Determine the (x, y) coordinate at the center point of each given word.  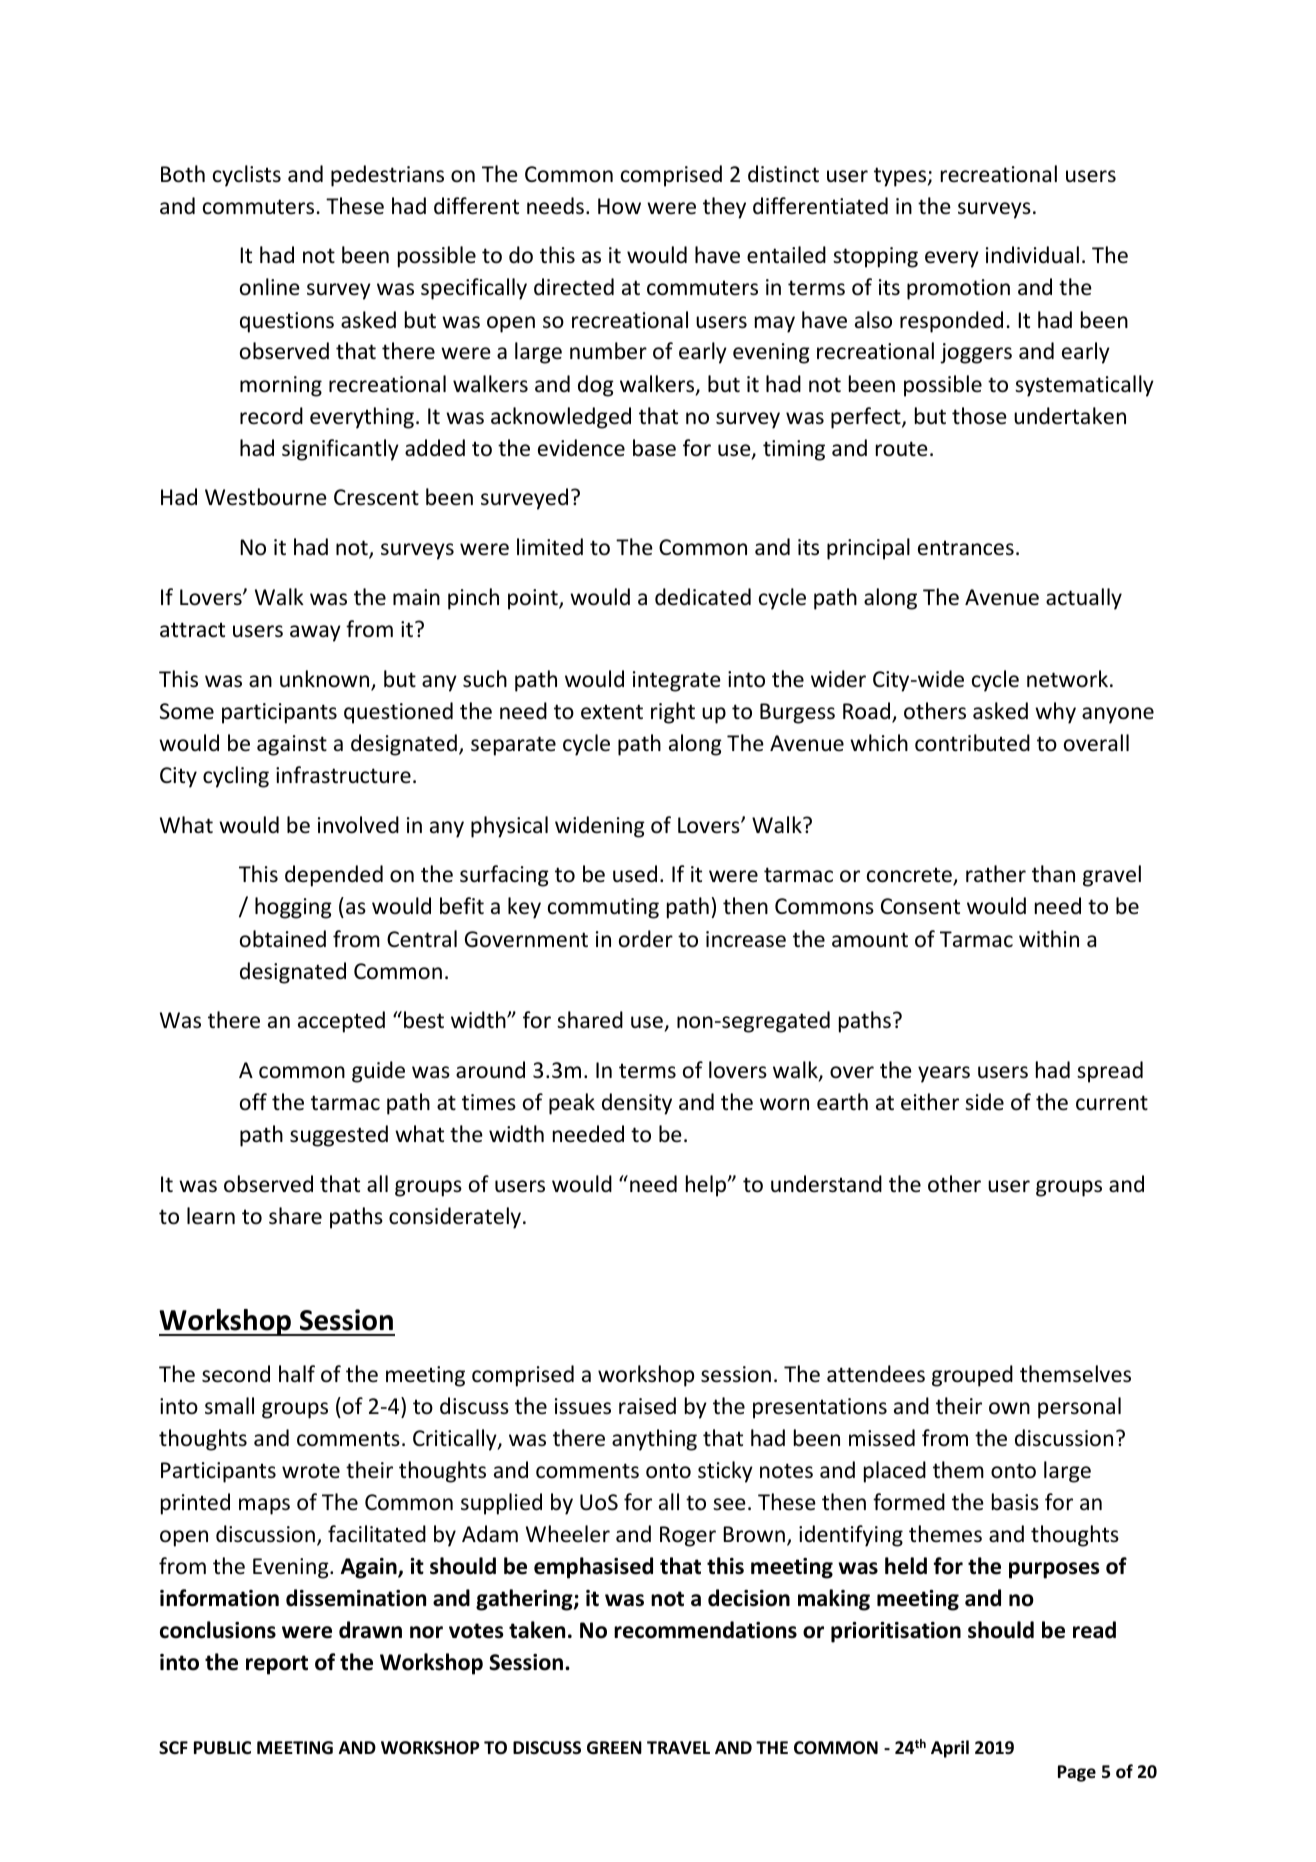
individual (1032, 255)
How (619, 206)
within (1049, 938)
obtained (283, 938)
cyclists (247, 176)
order (646, 939)
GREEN (614, 1748)
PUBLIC (222, 1748)
